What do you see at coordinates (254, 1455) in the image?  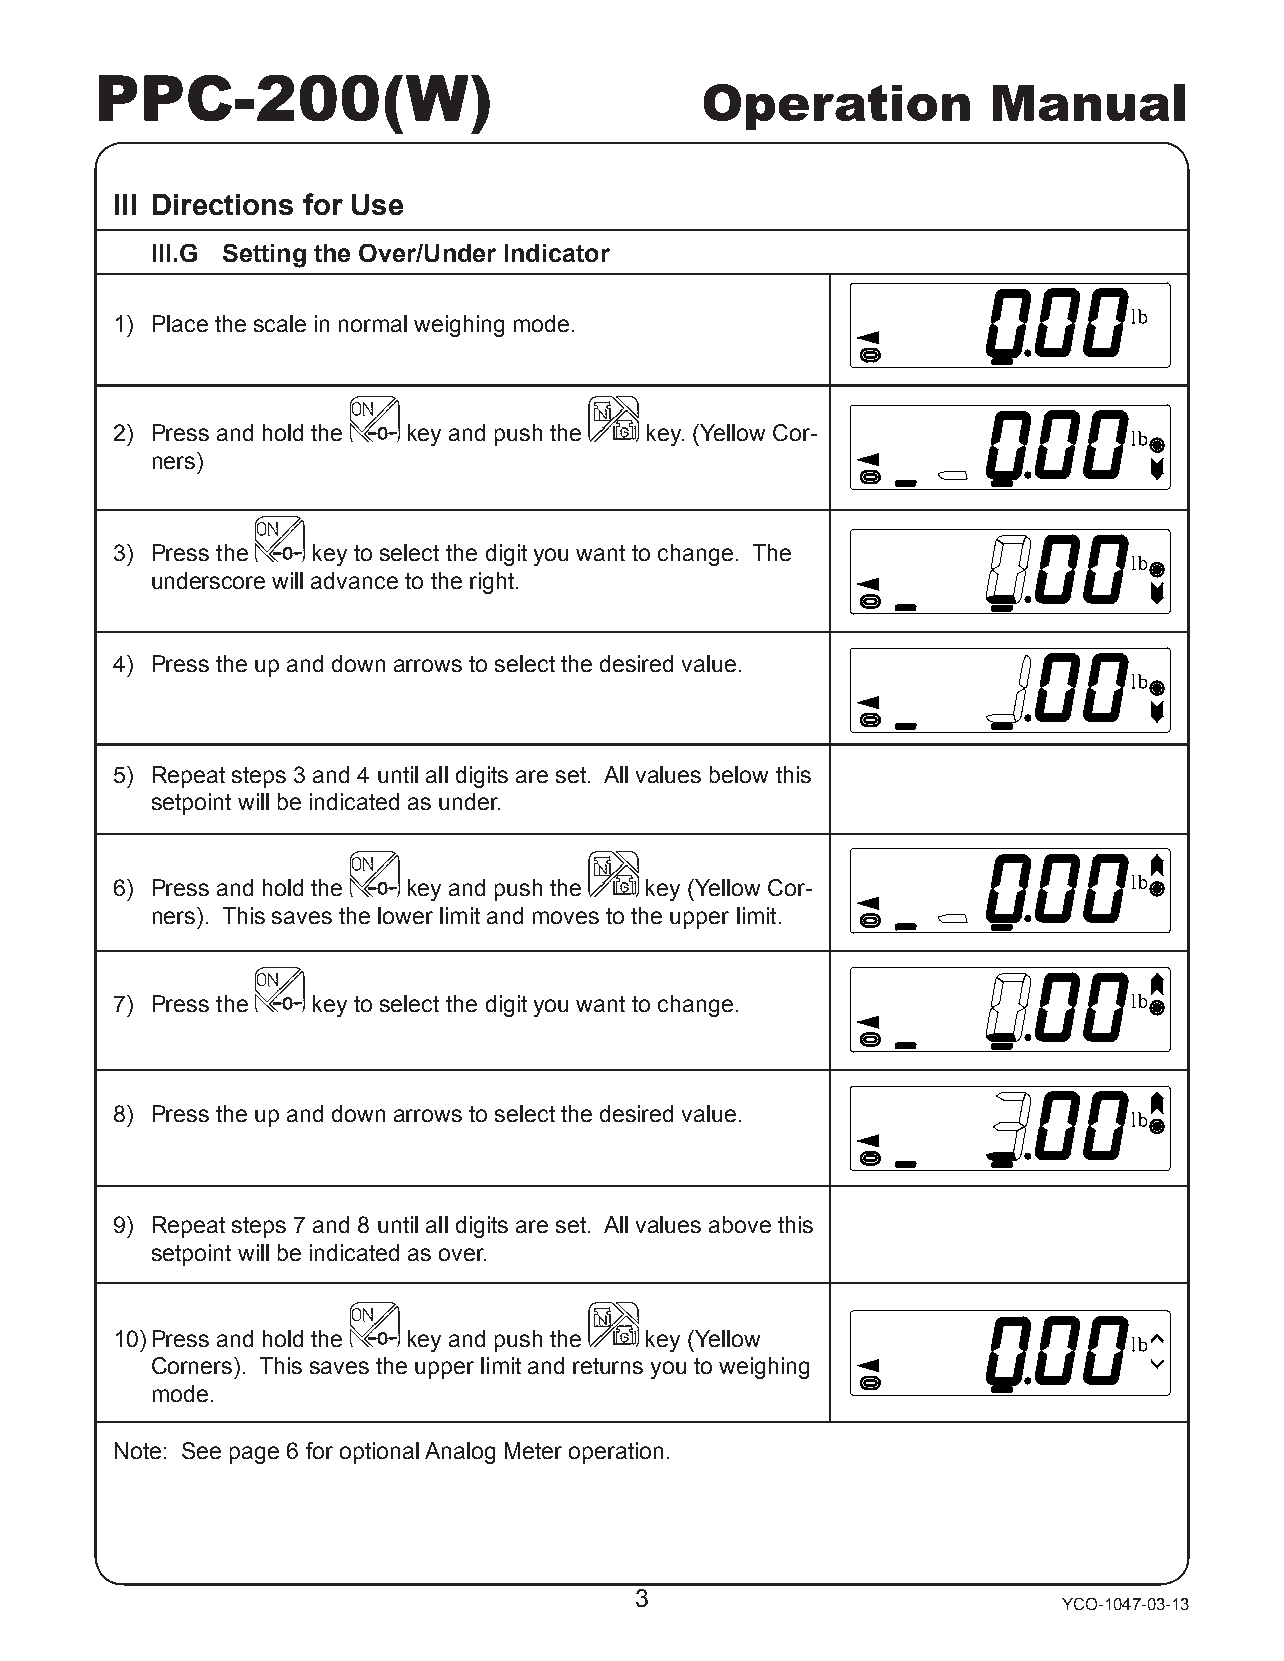 I see `page` at bounding box center [254, 1455].
